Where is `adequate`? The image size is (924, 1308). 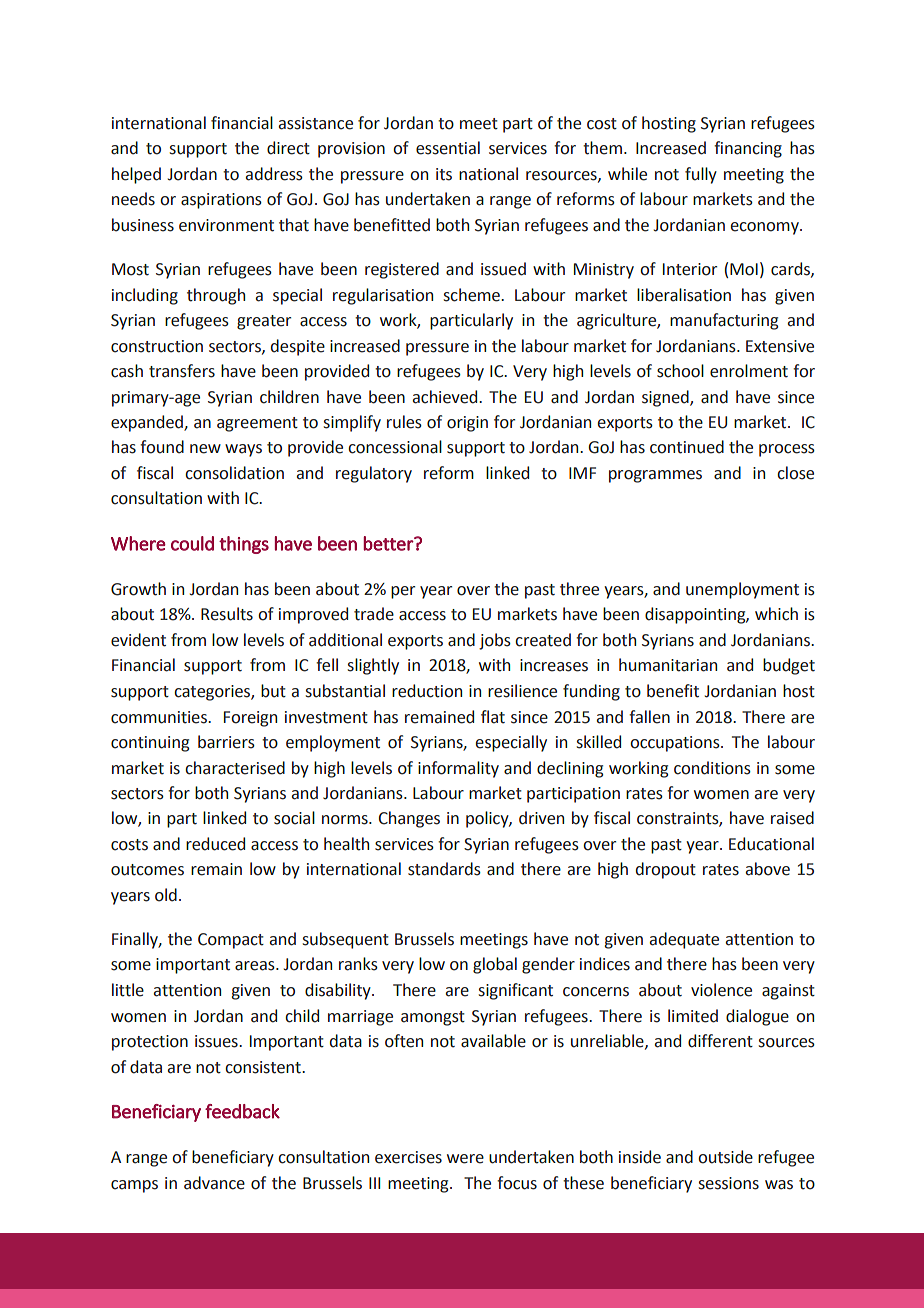 adequate is located at coordinates (684, 940).
